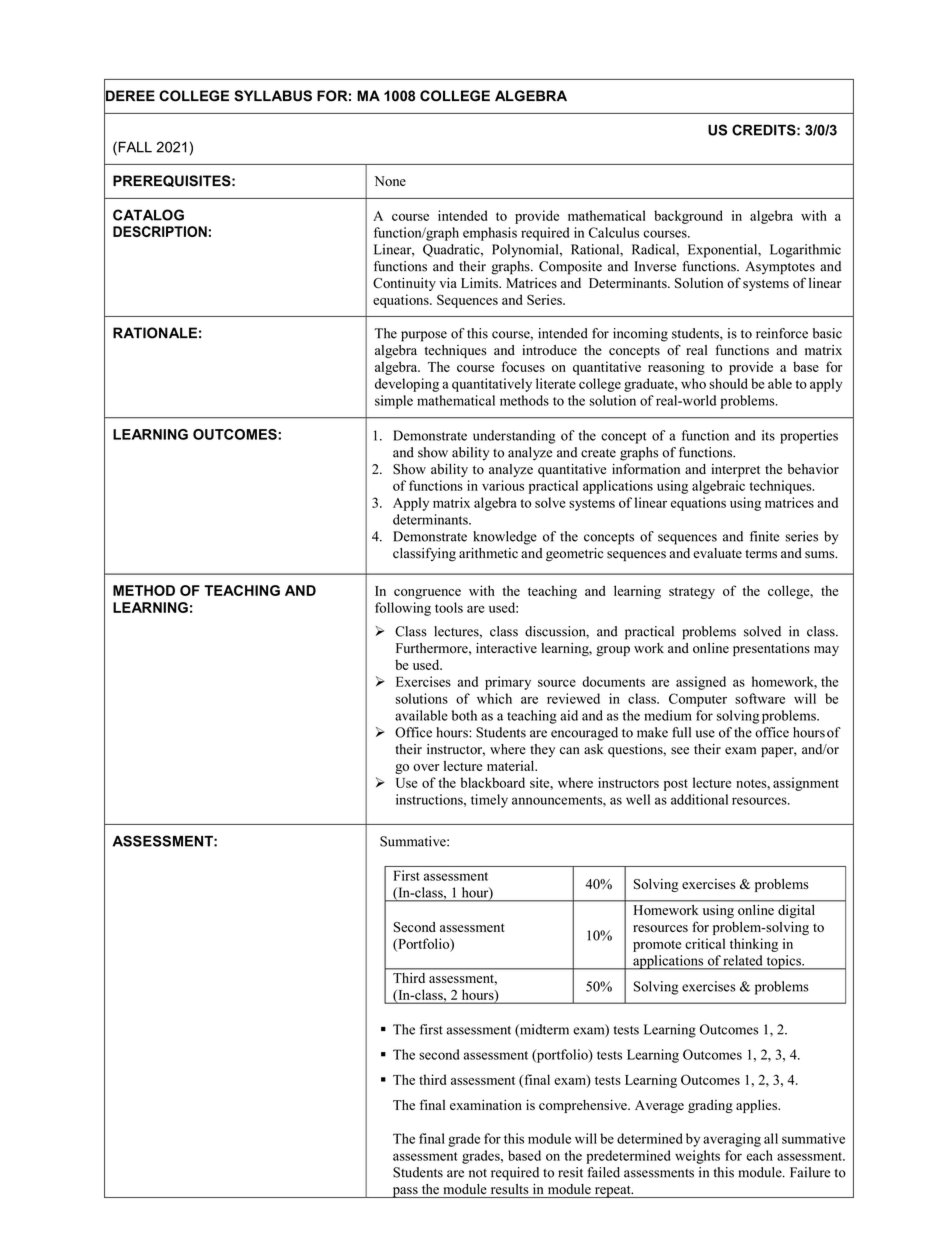 This document has height=1233, width=952. I want to click on simple, so click(394, 402).
